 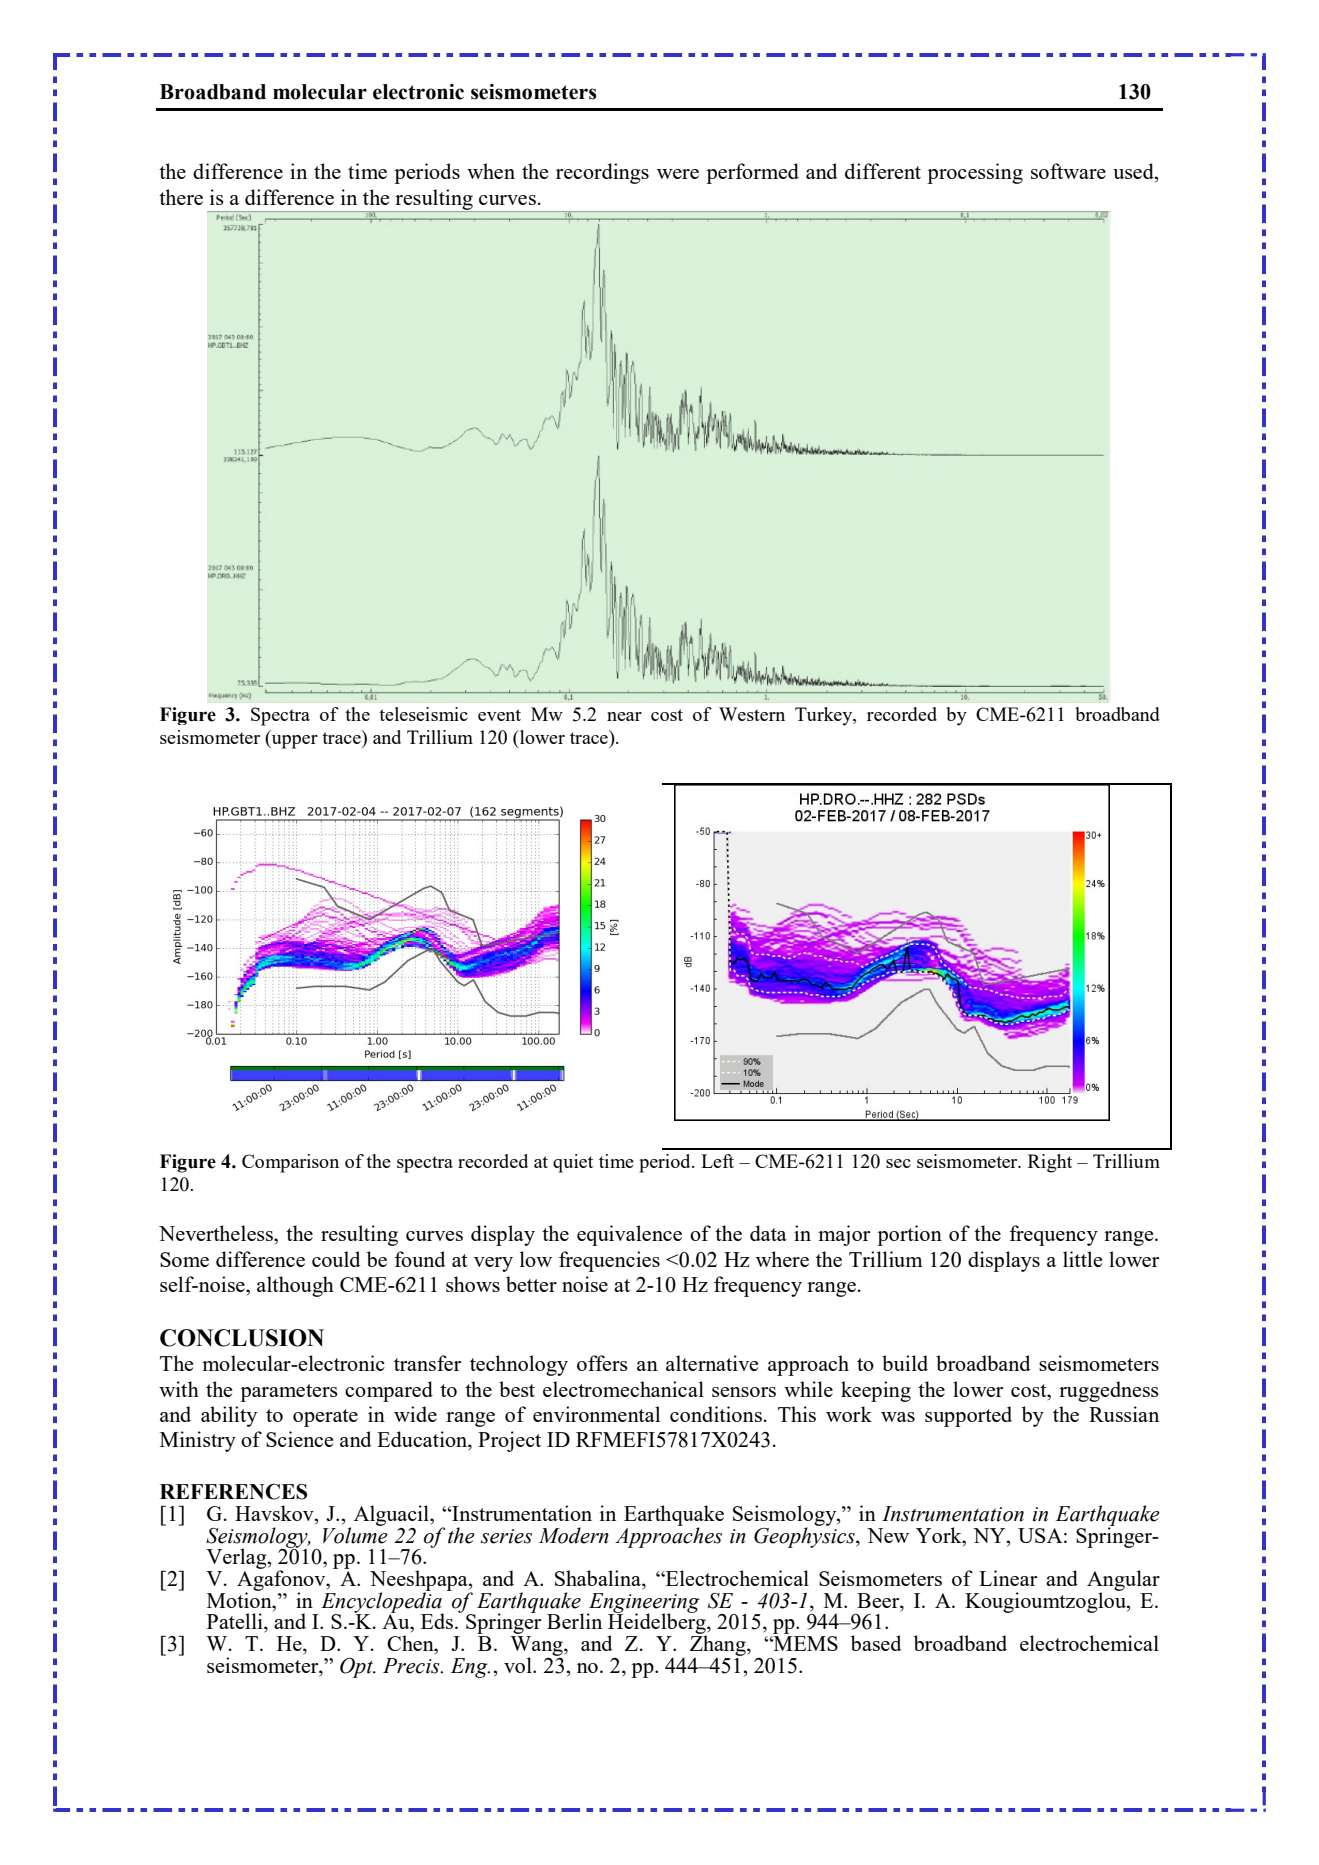 What do you see at coordinates (290, 1163) in the screenshot?
I see `Comparison` at bounding box center [290, 1163].
